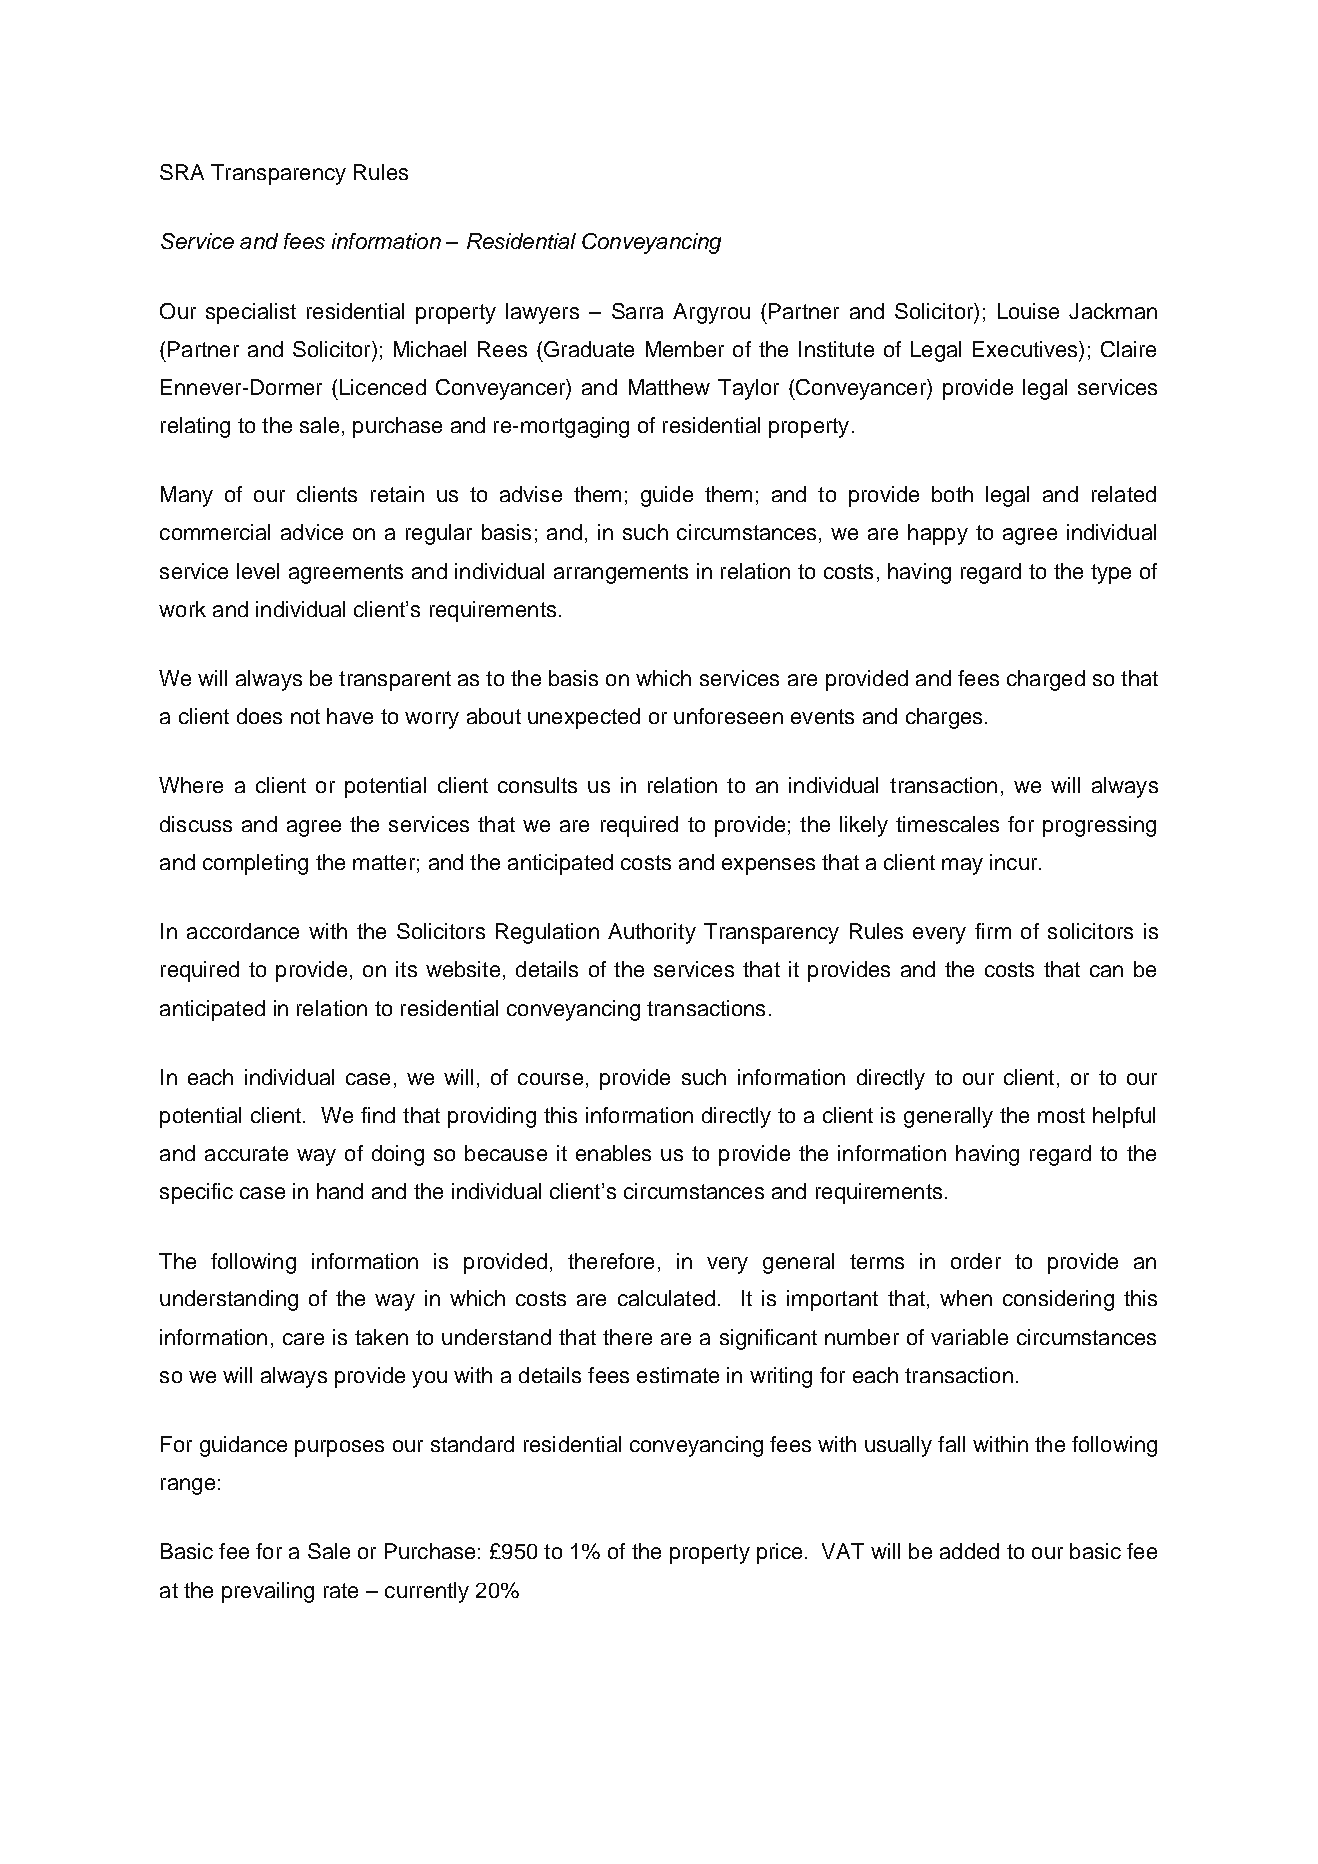  I want to click on Louise, so click(1028, 311).
